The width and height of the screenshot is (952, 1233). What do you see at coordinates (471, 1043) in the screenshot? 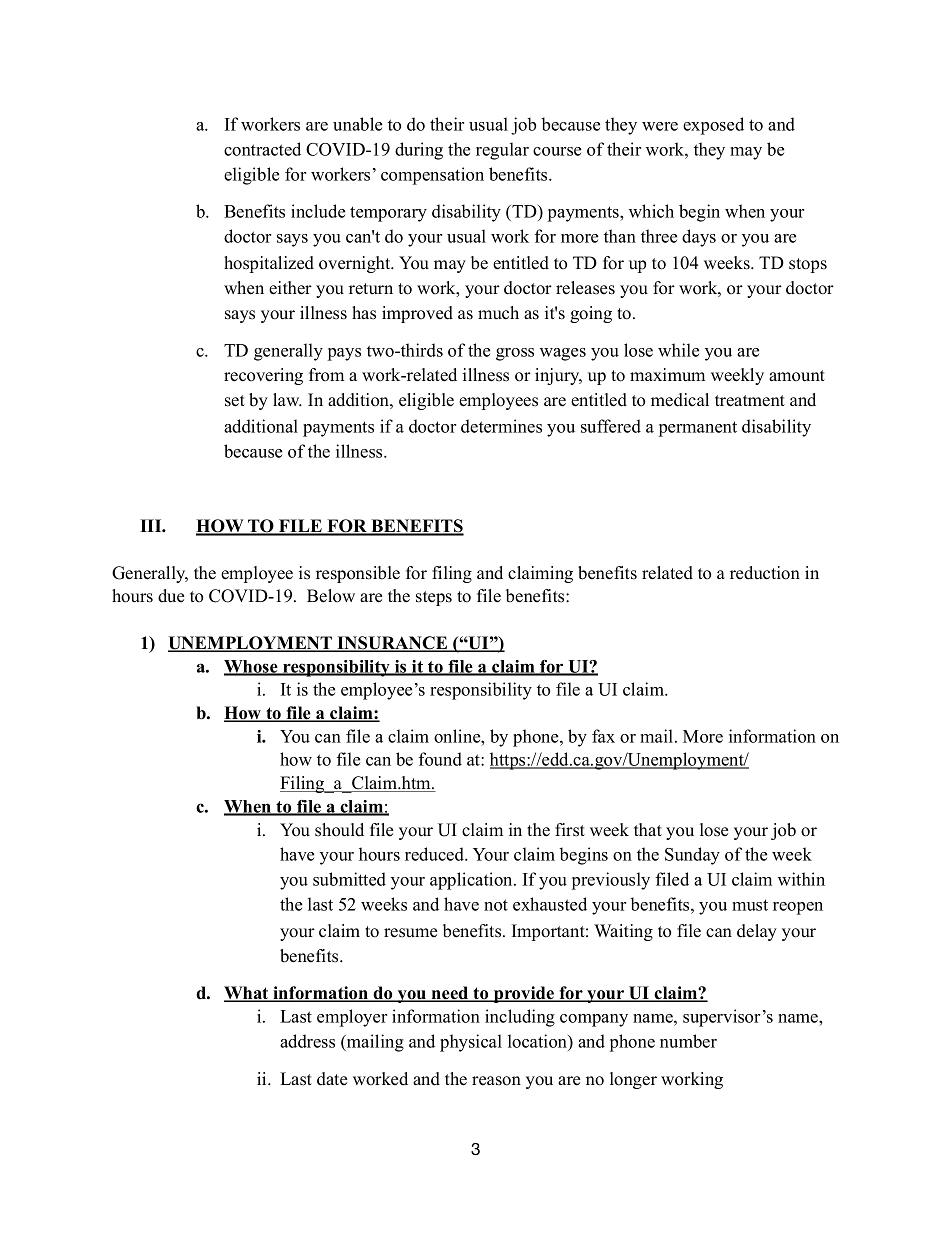
I see `physical` at bounding box center [471, 1043].
